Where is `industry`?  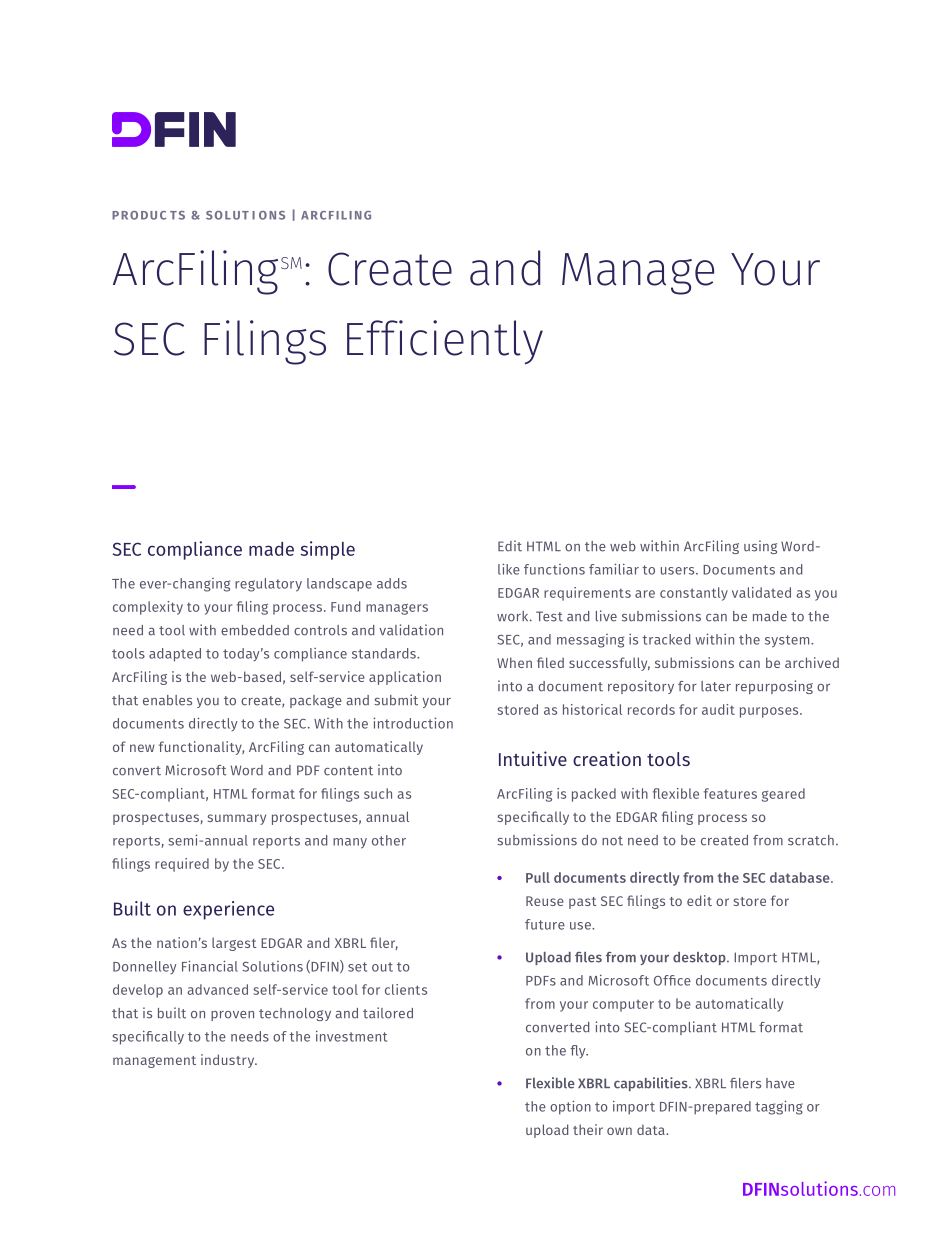 industry is located at coordinates (229, 1061).
